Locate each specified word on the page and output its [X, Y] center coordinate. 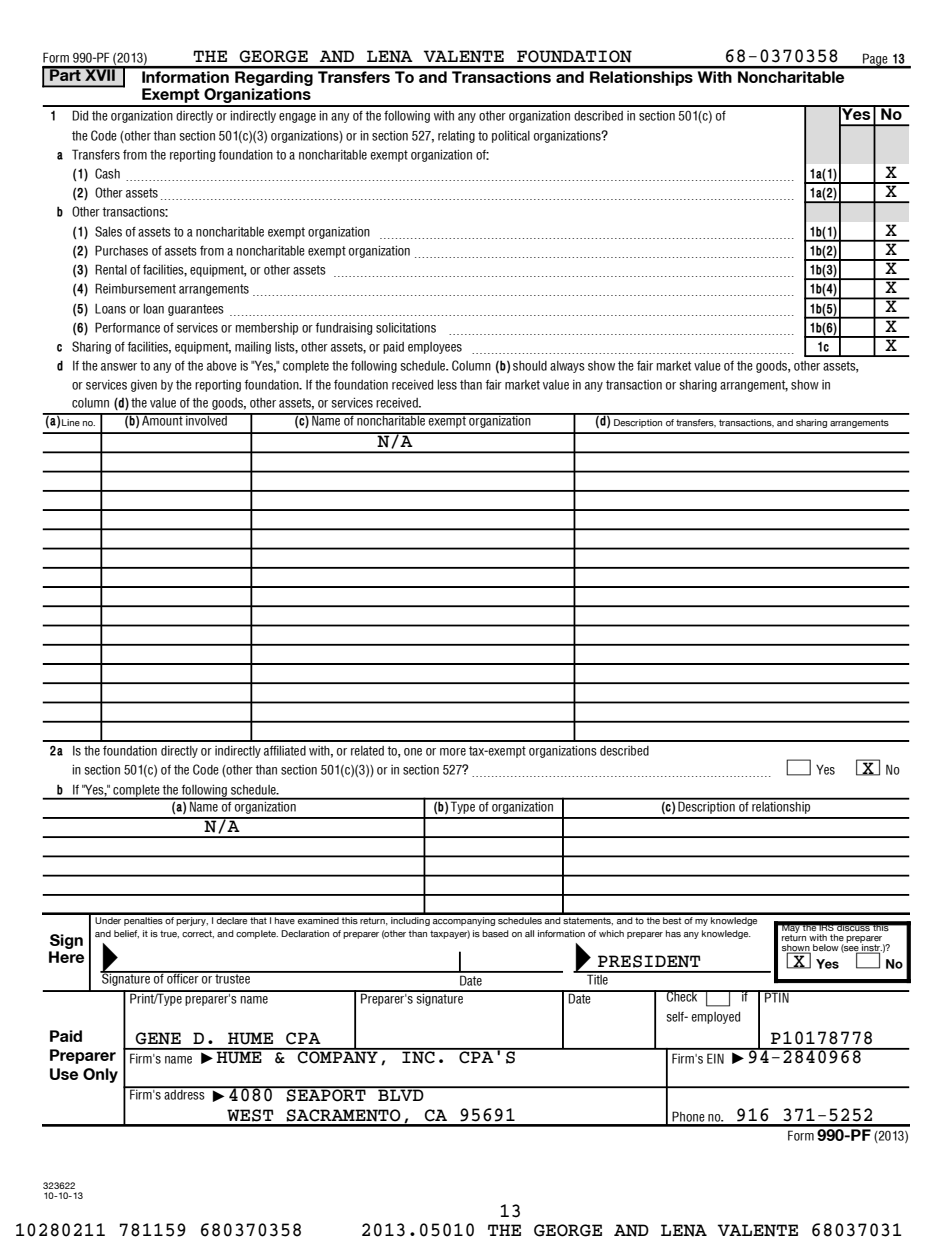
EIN [715, 1058]
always [567, 367]
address [184, 1093]
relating [456, 137]
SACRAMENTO [343, 1115]
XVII [100, 74]
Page [875, 60]
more [453, 752]
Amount [162, 420]
